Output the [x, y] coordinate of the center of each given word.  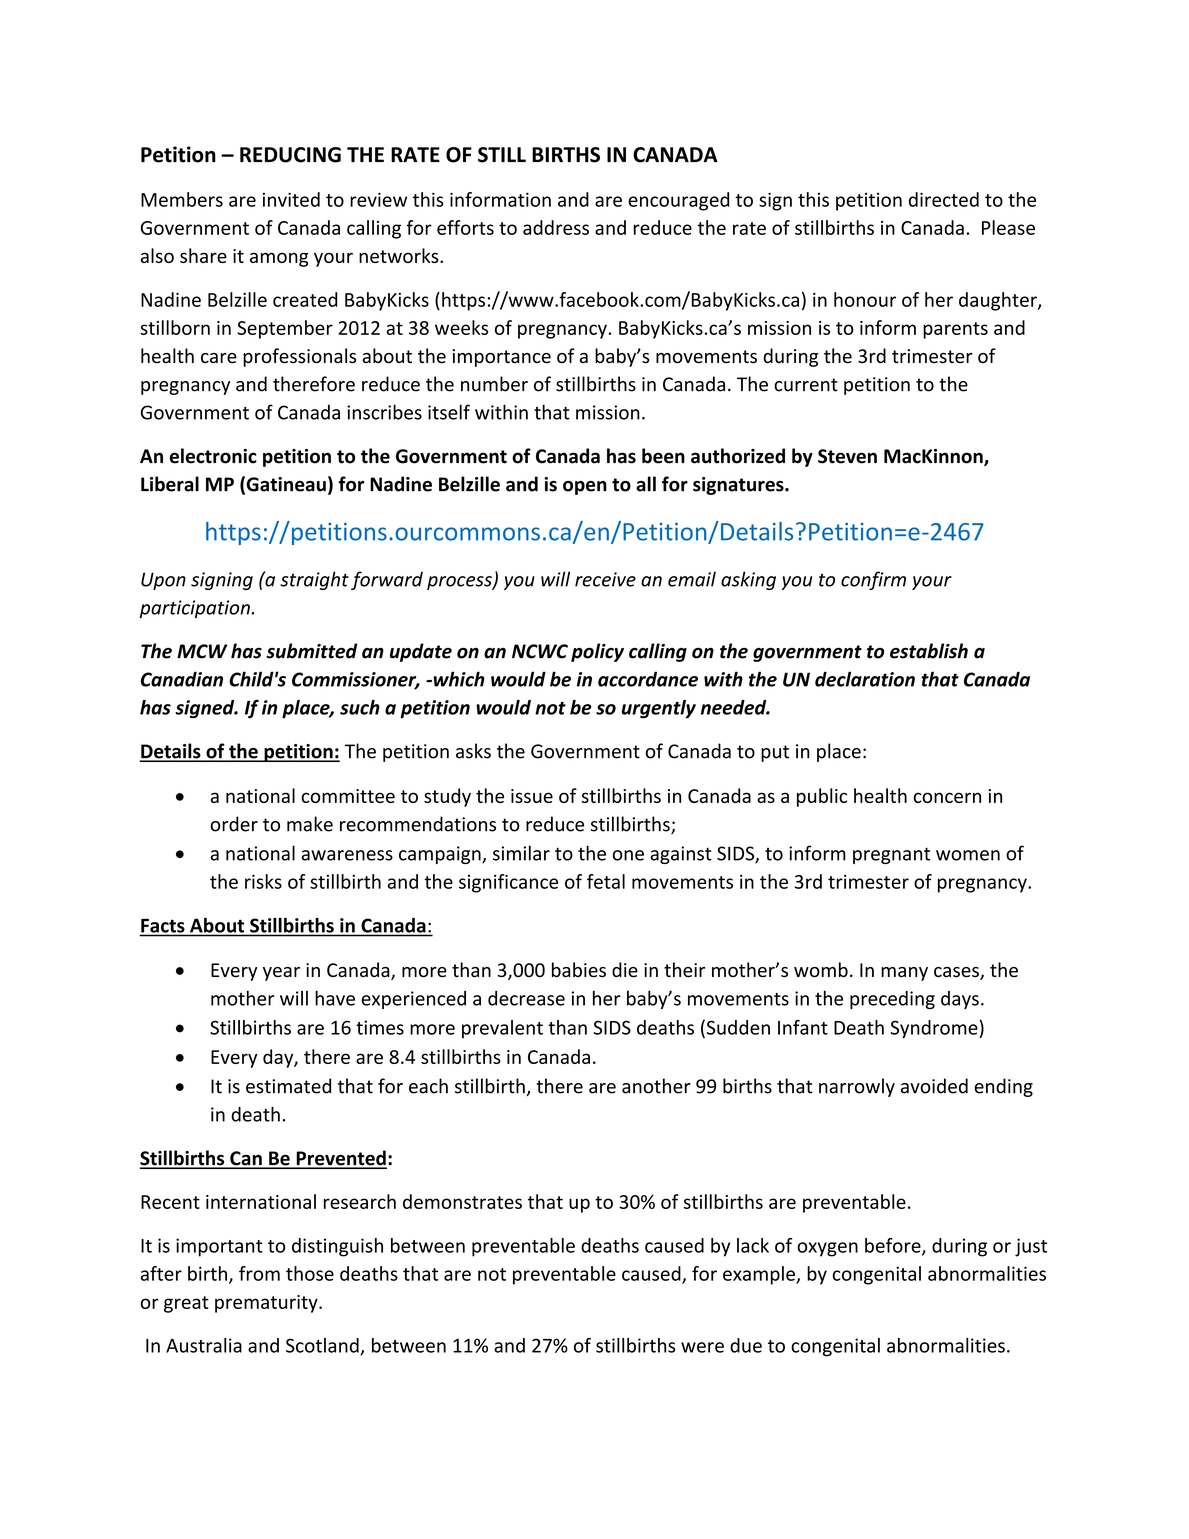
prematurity [267, 1304]
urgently [659, 709]
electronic [213, 456]
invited [291, 199]
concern [947, 797]
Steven [847, 456]
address [556, 227]
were [702, 1347]
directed [944, 199]
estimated [288, 1086]
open [585, 488]
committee [348, 796]
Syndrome [935, 1029]
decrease [526, 998]
